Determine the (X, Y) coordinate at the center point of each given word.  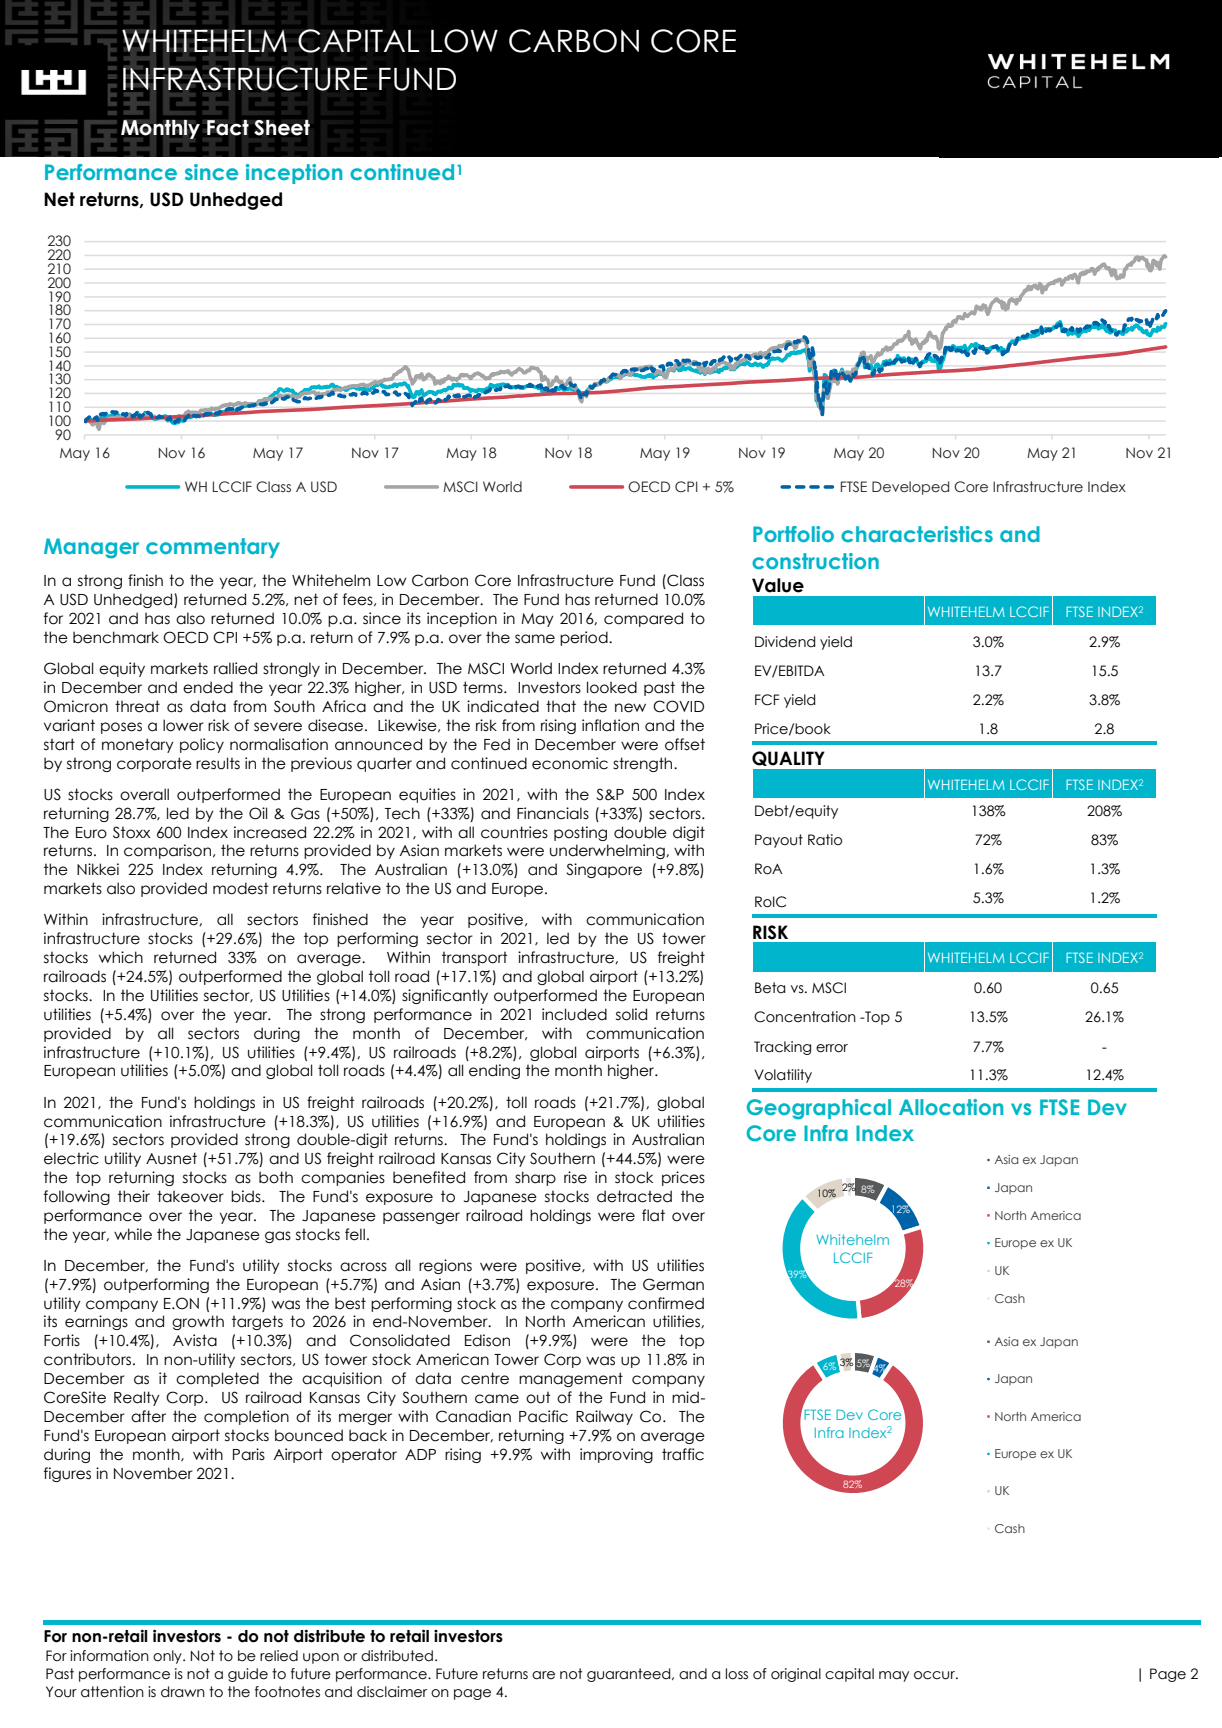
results (218, 763)
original (796, 1675)
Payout (779, 841)
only (168, 1657)
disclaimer (392, 1692)
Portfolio (793, 534)
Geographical (819, 1109)
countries (514, 832)
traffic (683, 1454)
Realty (137, 1398)
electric (71, 1158)
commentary (213, 548)
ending (494, 1071)
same (535, 639)
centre (485, 1378)
